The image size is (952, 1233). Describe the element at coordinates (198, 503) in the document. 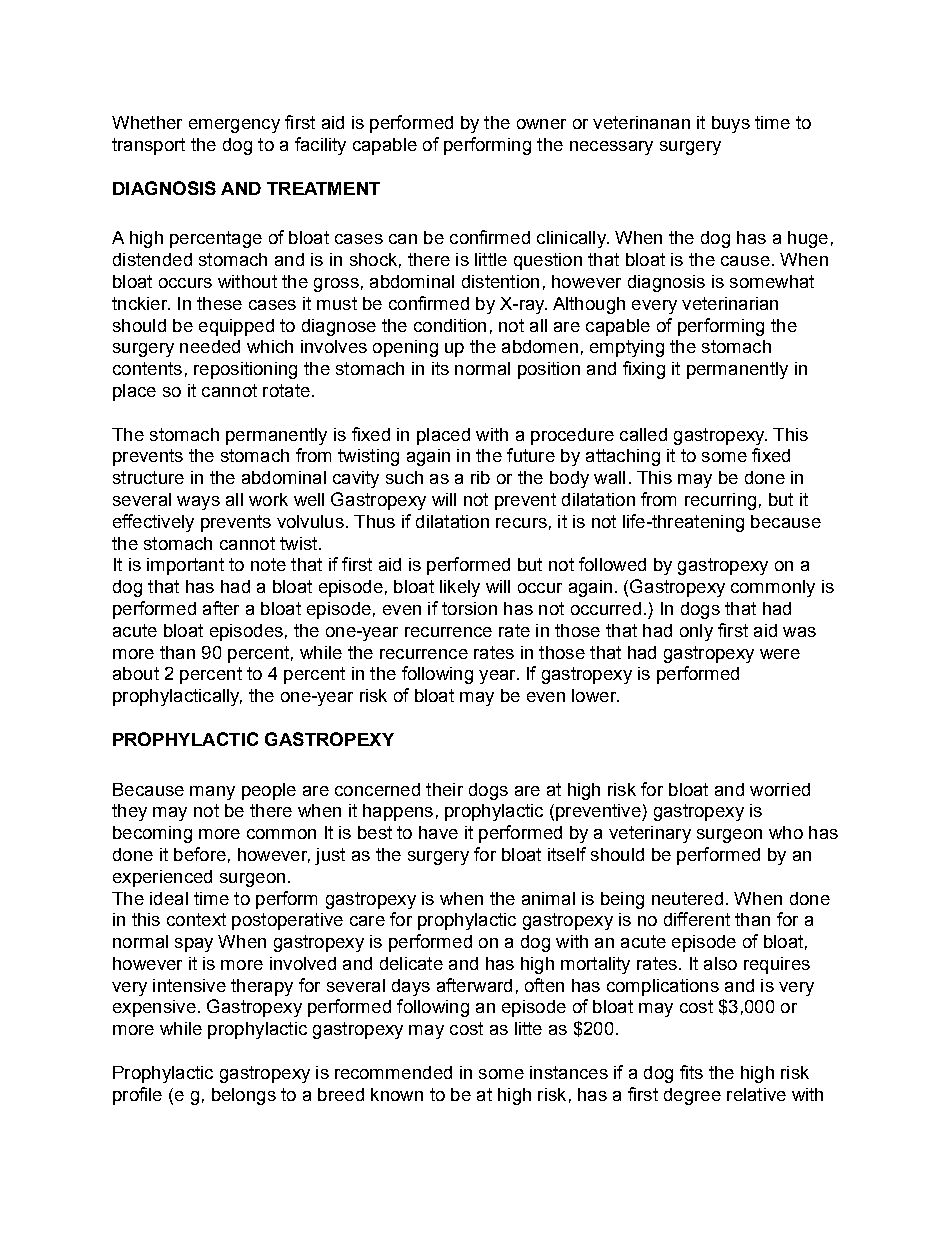

I see `ways` at that location.
